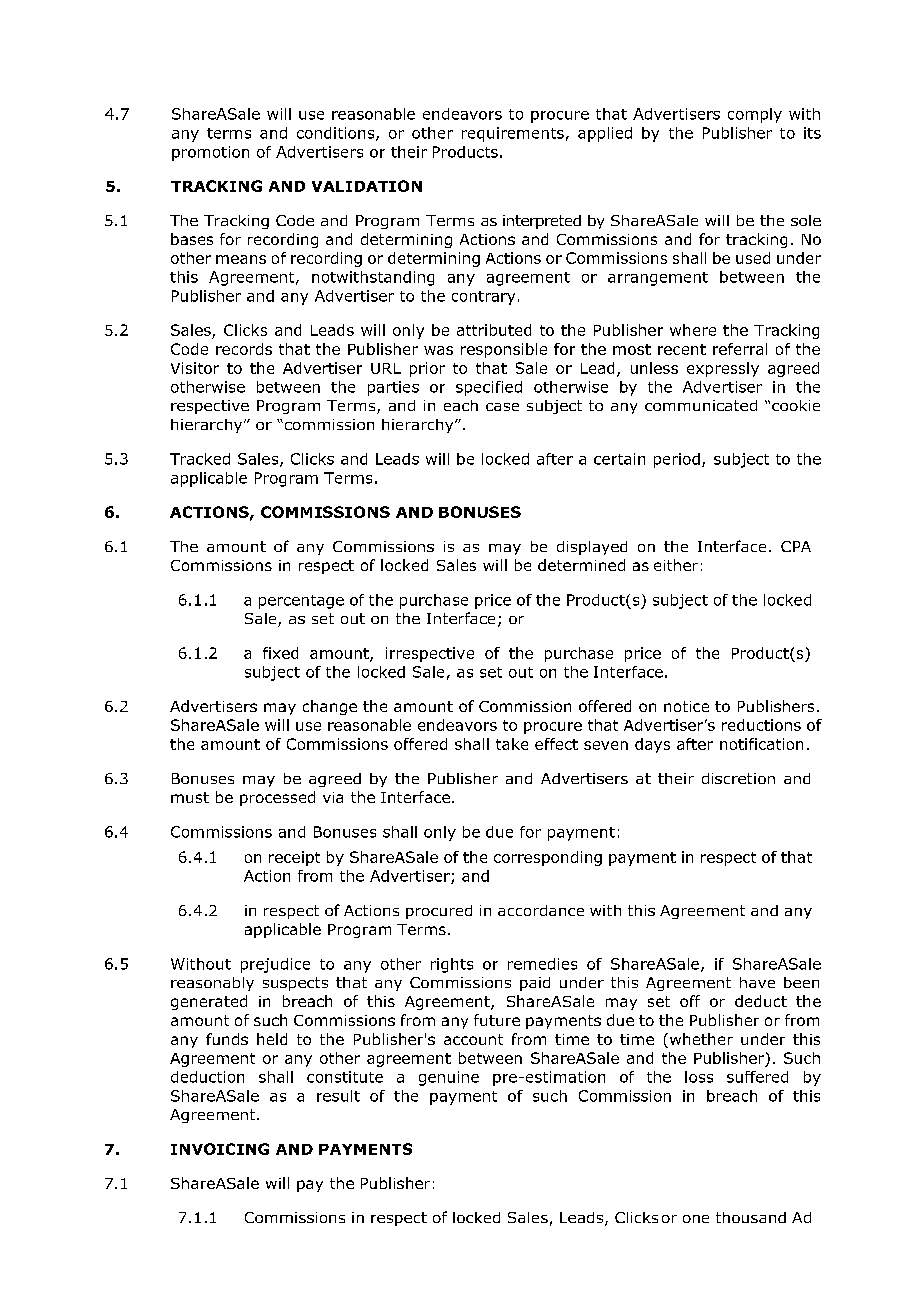  I want to click on INVOICING, so click(220, 1149).
